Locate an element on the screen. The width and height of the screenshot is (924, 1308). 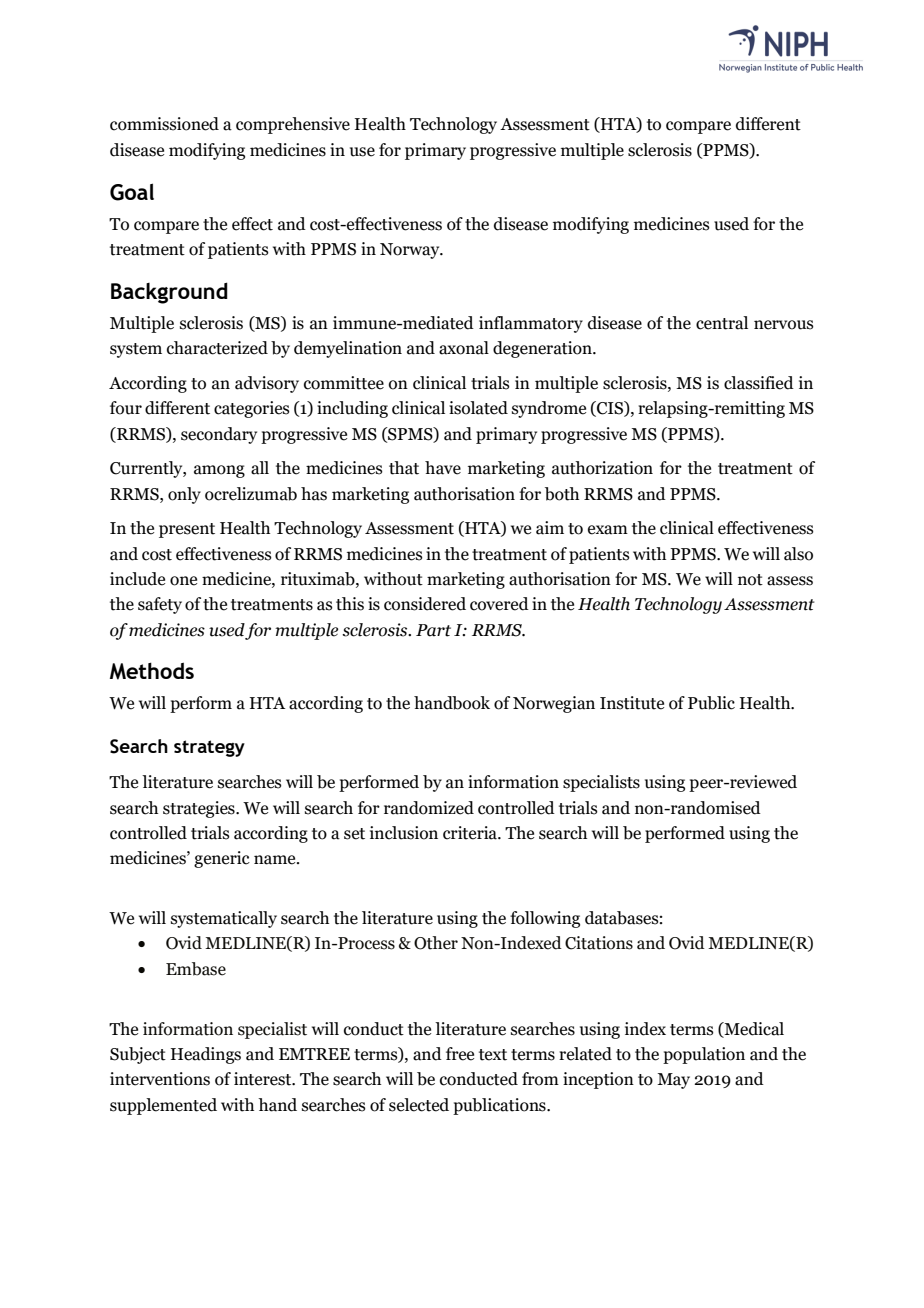
characterized is located at coordinates (217, 348).
